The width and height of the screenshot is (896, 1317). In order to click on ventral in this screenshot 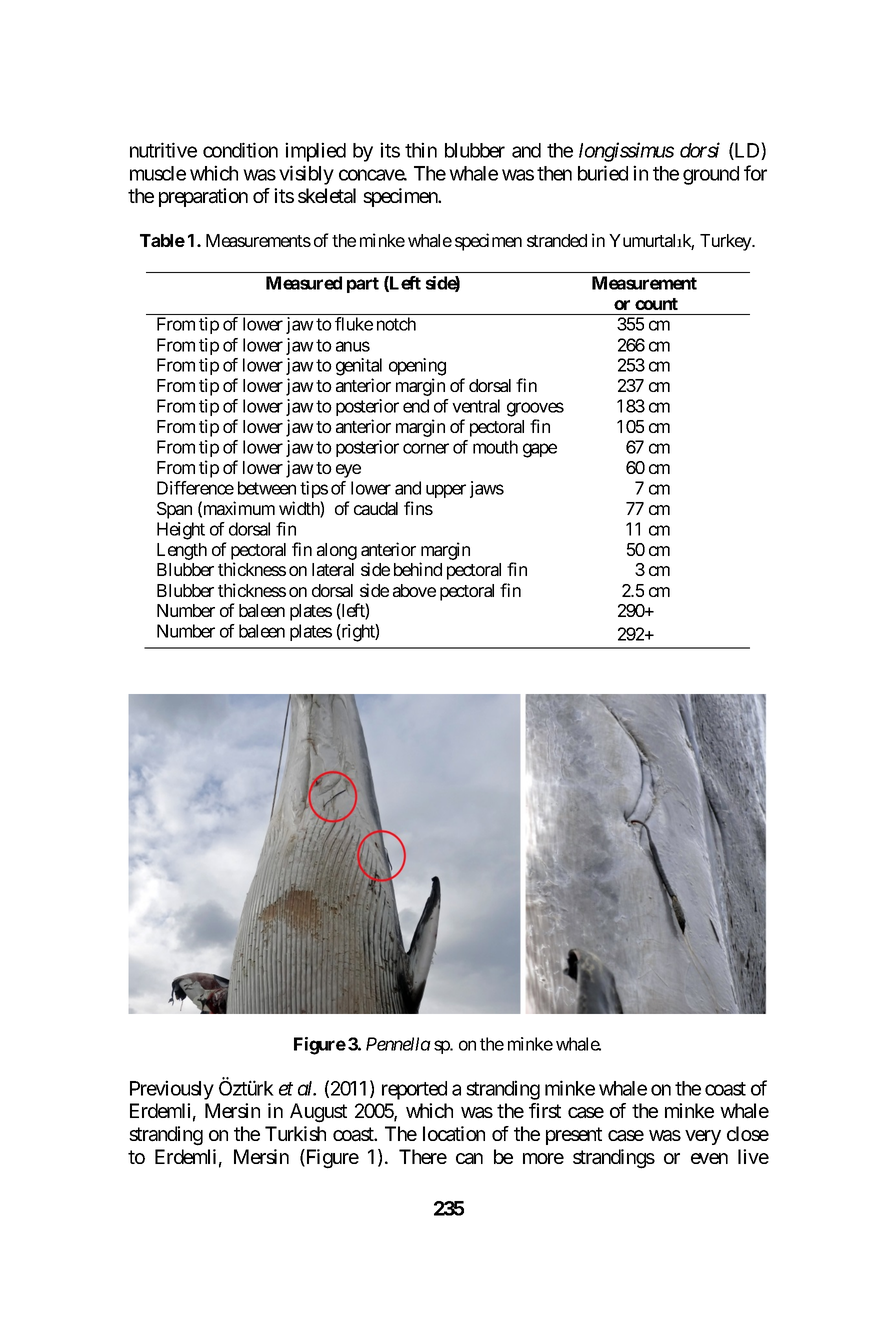, I will do `click(476, 406)`.
